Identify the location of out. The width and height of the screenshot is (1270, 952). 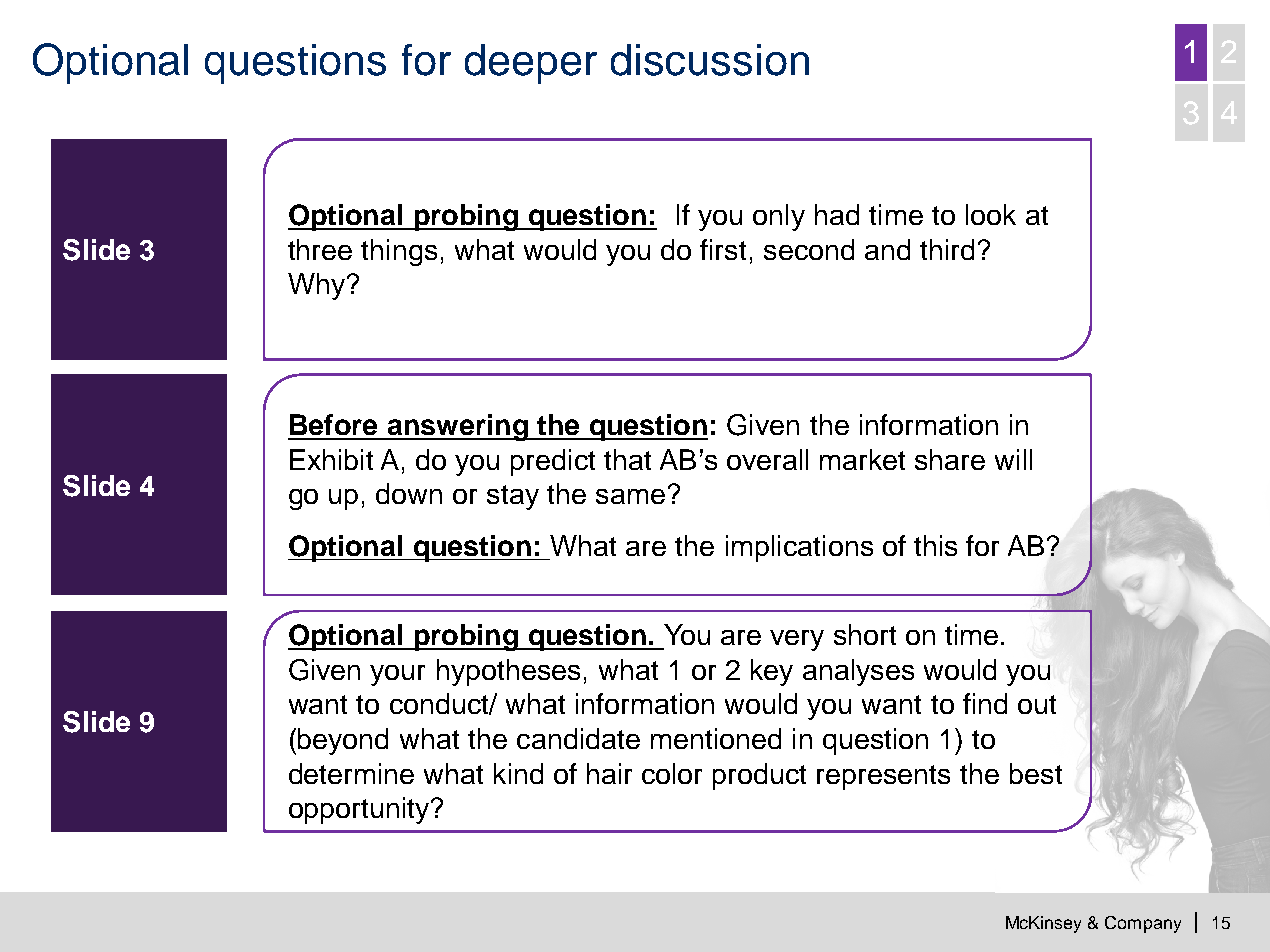
(1037, 704).
